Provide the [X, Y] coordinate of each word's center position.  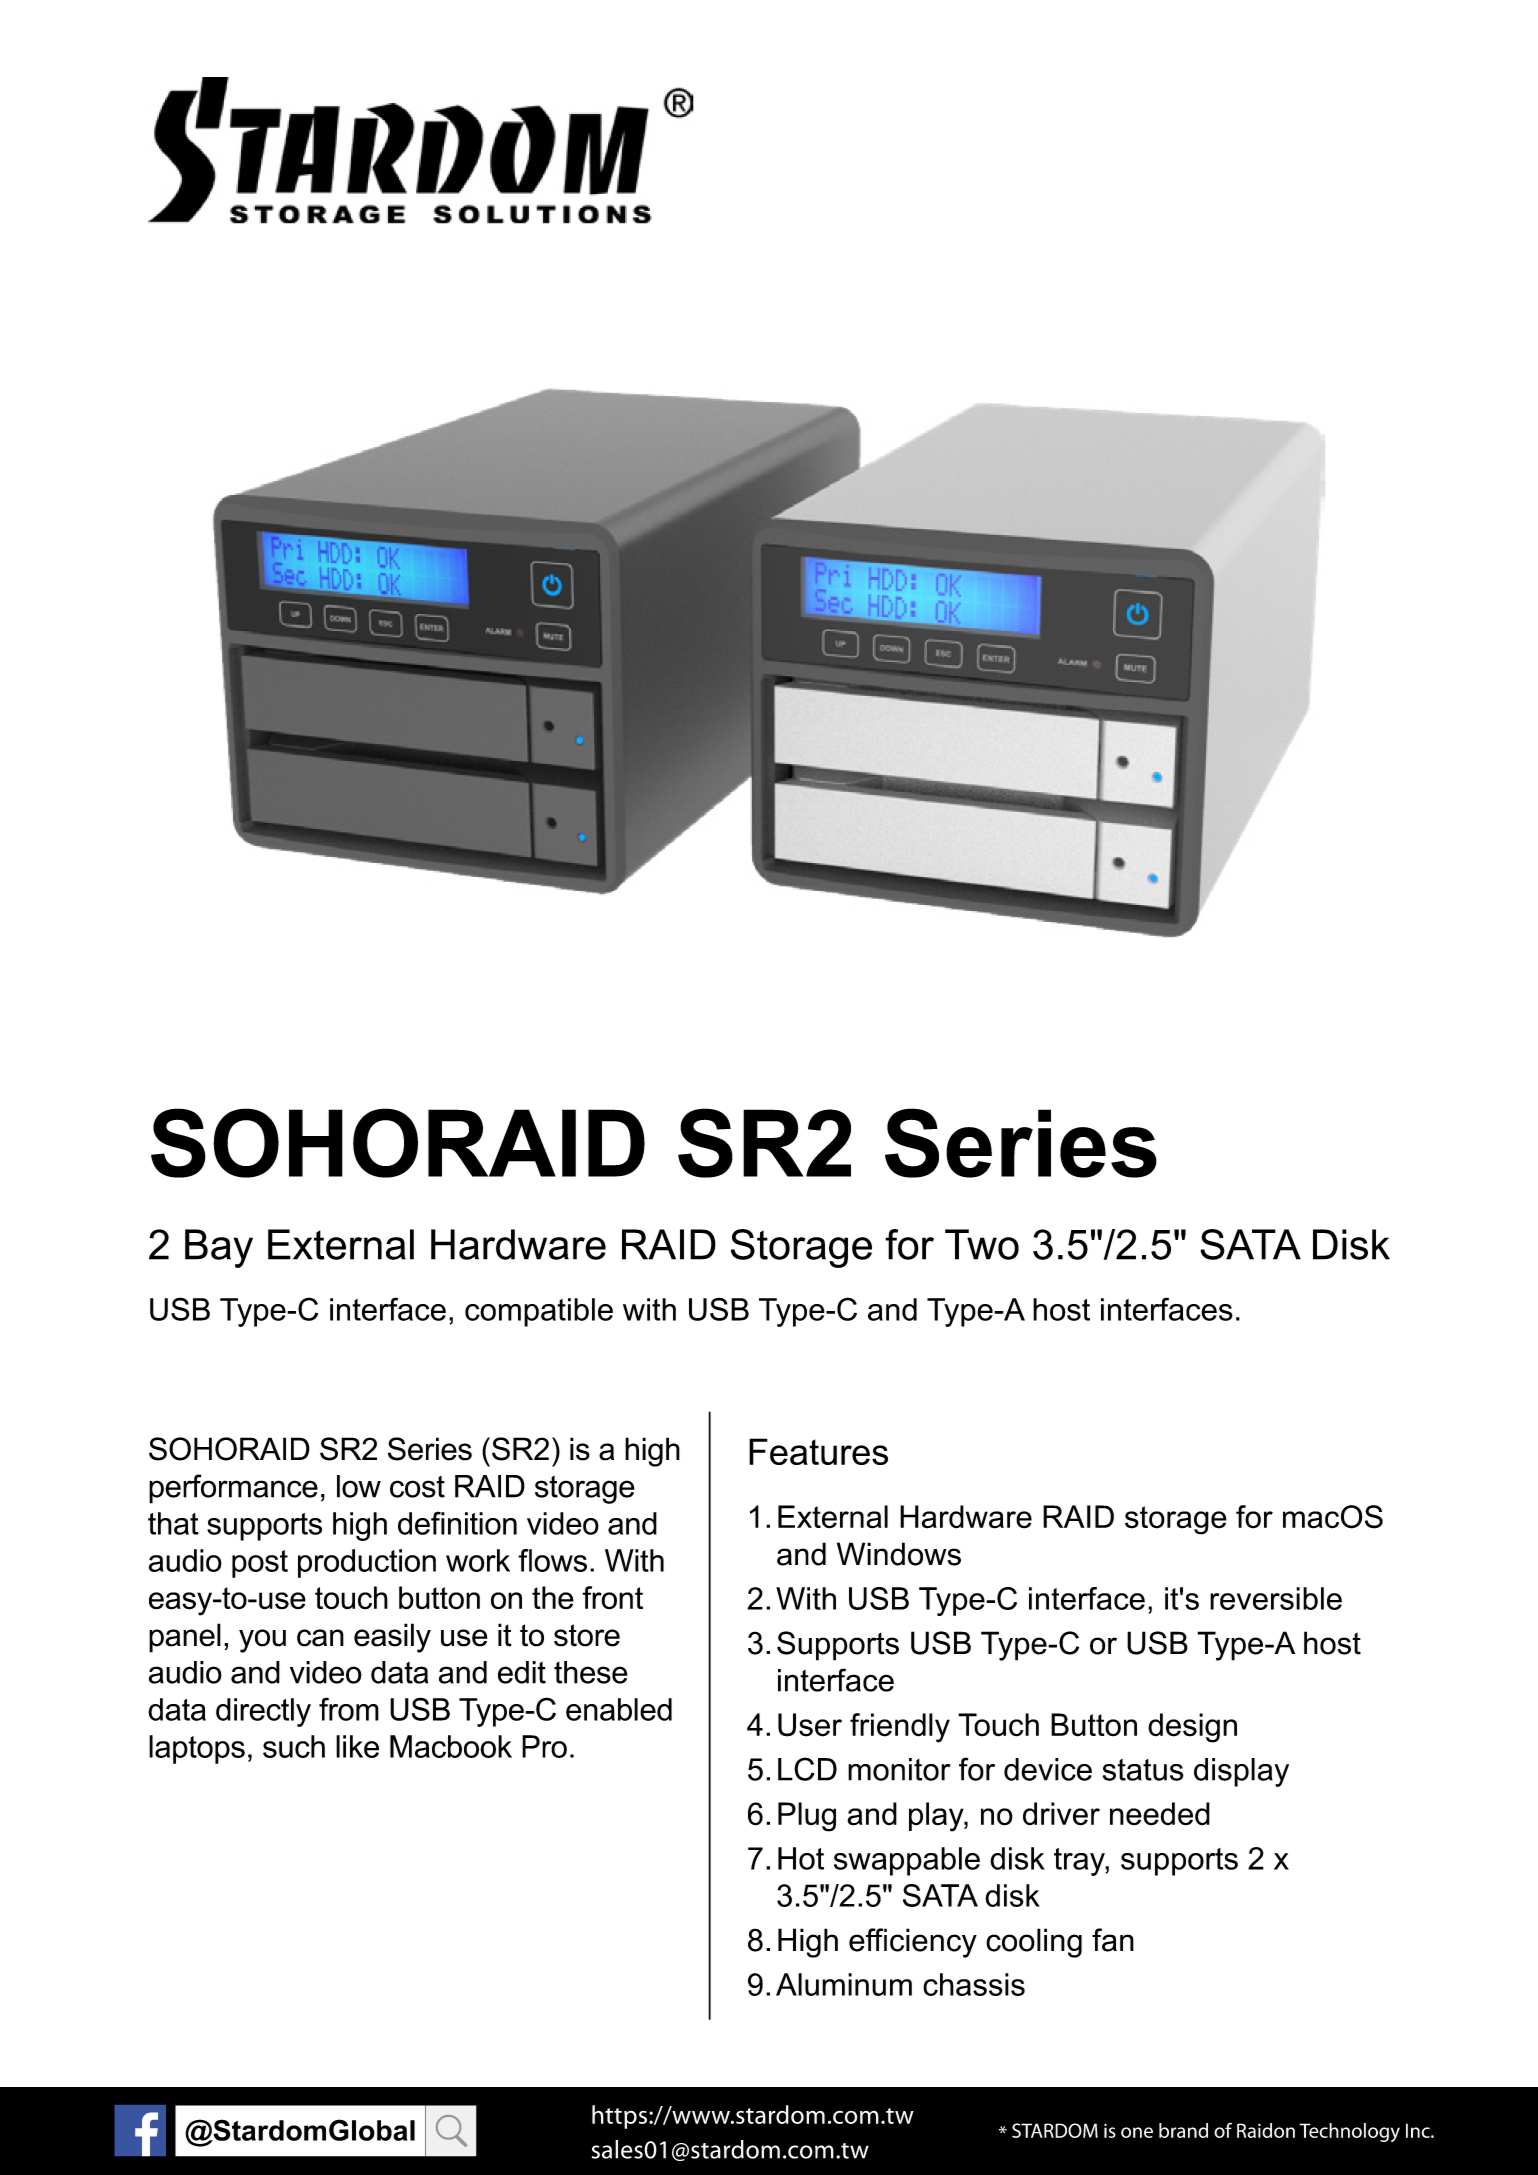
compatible [539, 1312]
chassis [974, 1984]
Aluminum [844, 1984]
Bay [219, 1248]
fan [1113, 1940]
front [612, 1598]
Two [982, 1244]
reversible [1276, 1598]
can [320, 1638]
